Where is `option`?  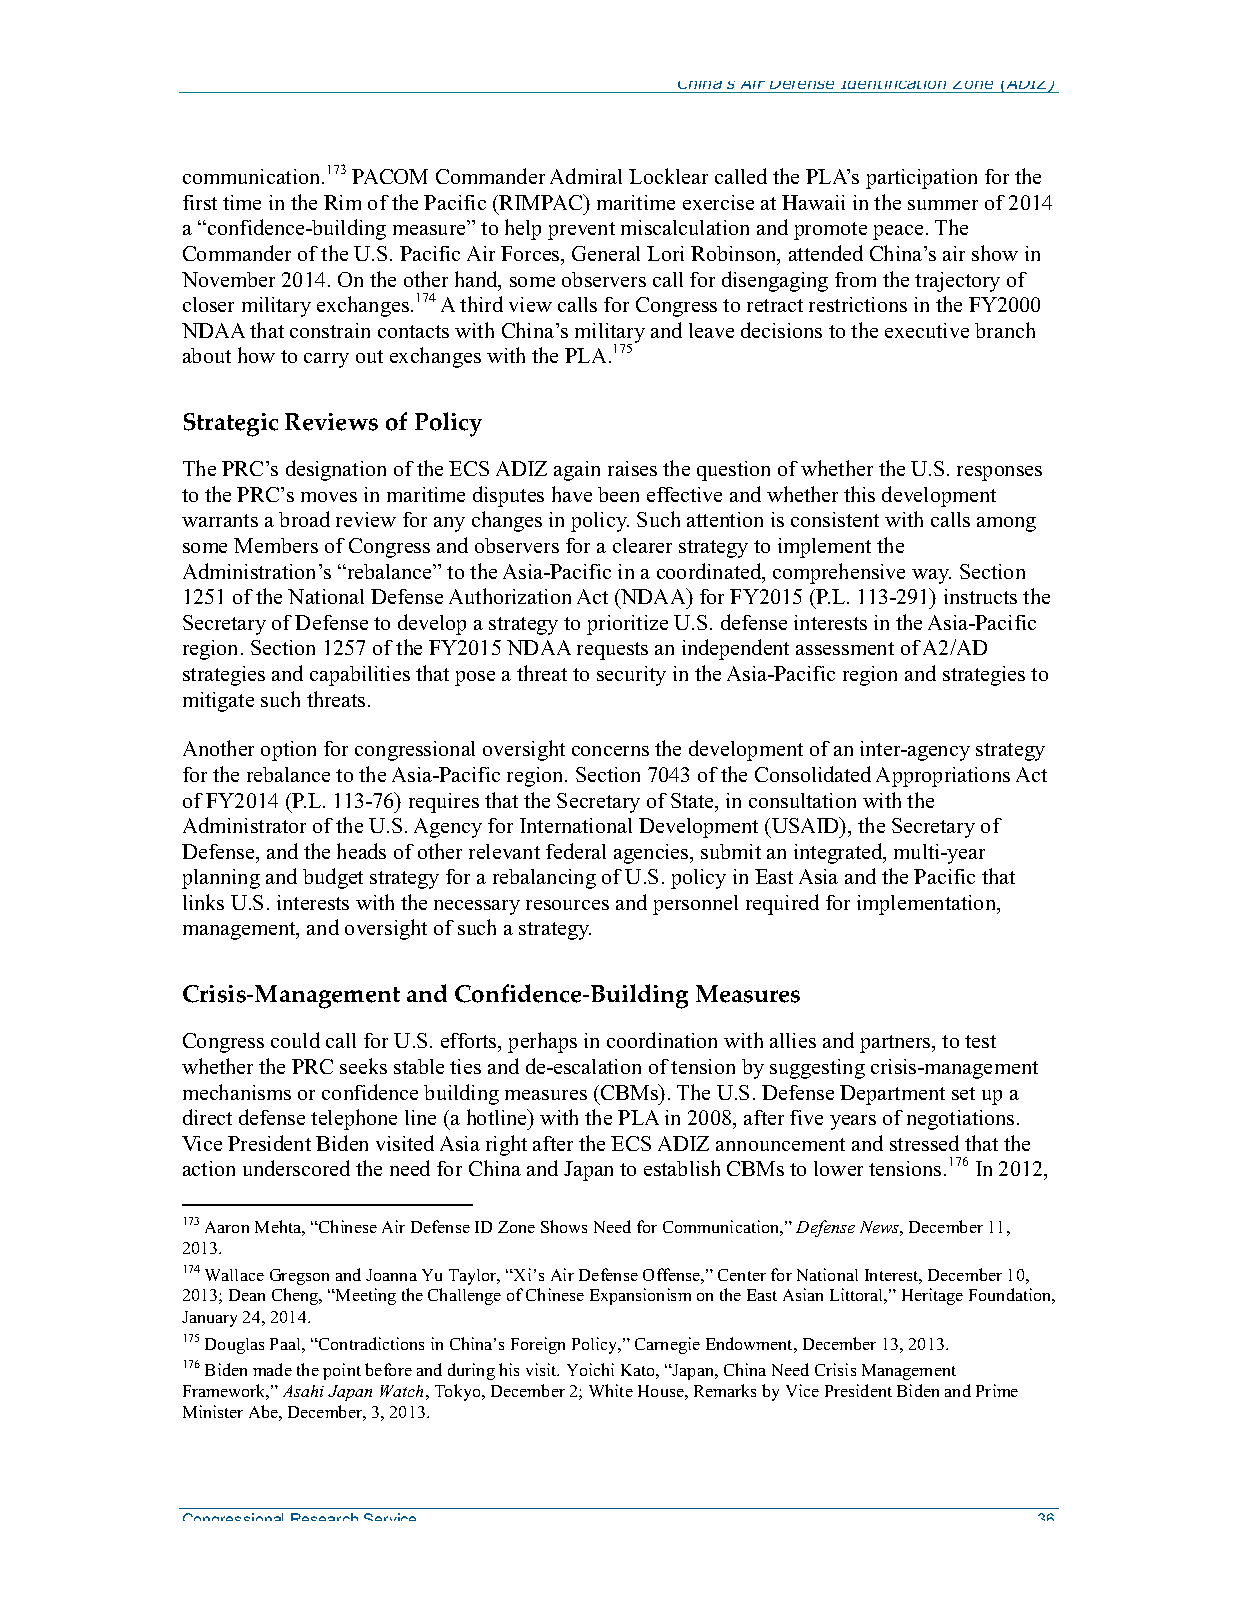 option is located at coordinates (288, 751).
